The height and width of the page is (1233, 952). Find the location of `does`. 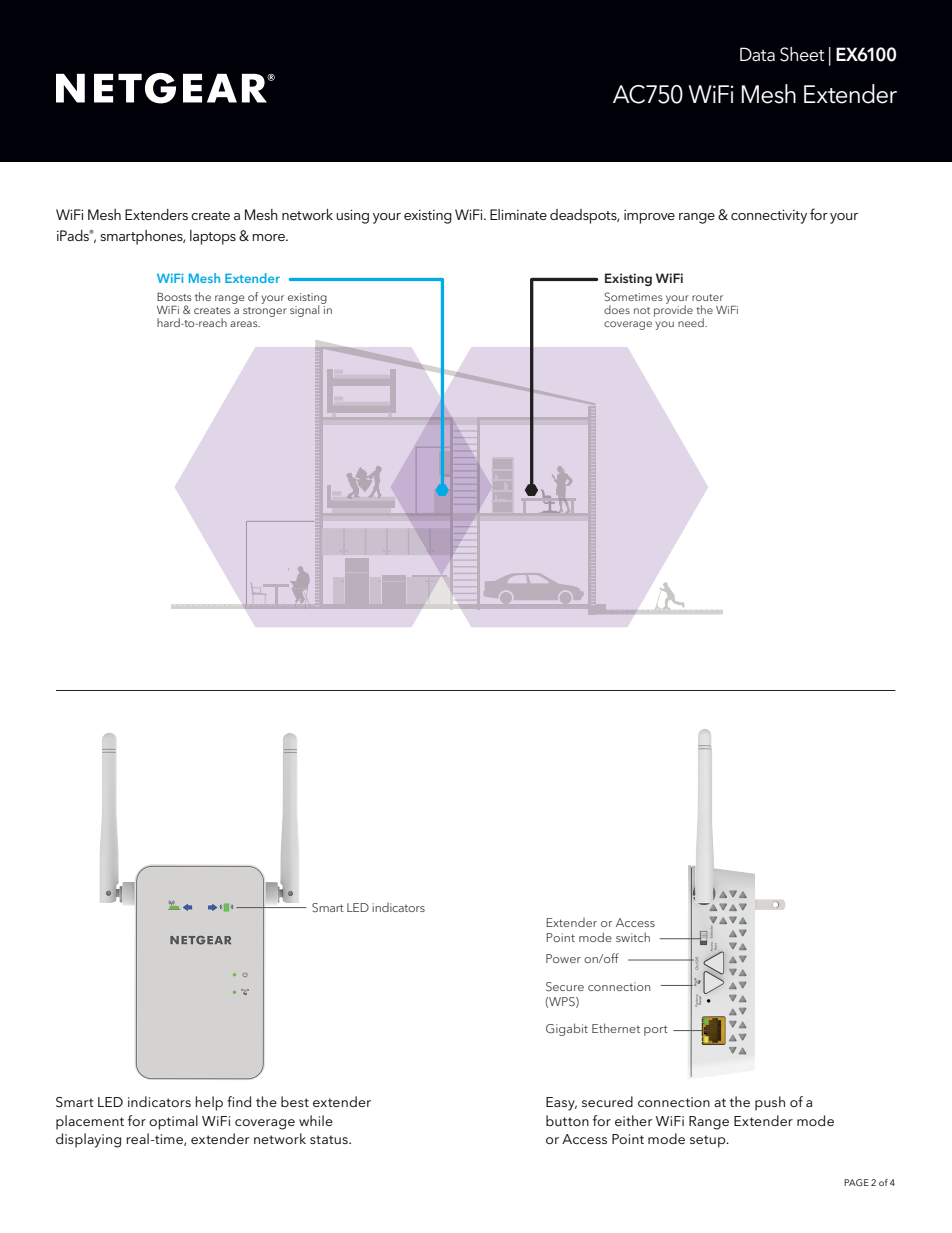

does is located at coordinates (617, 309).
